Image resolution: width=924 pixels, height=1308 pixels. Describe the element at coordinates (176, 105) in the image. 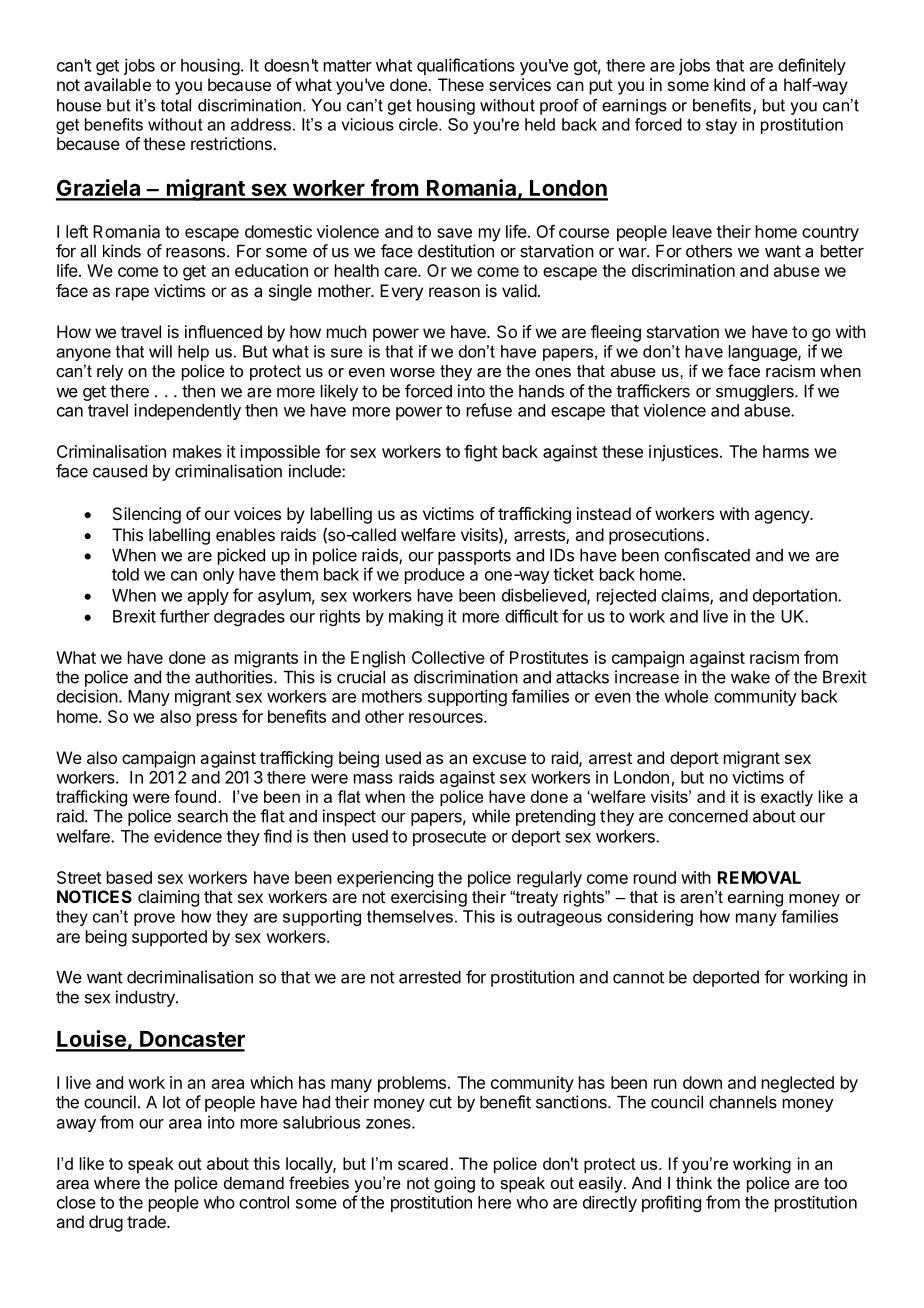

I see `total` at that location.
